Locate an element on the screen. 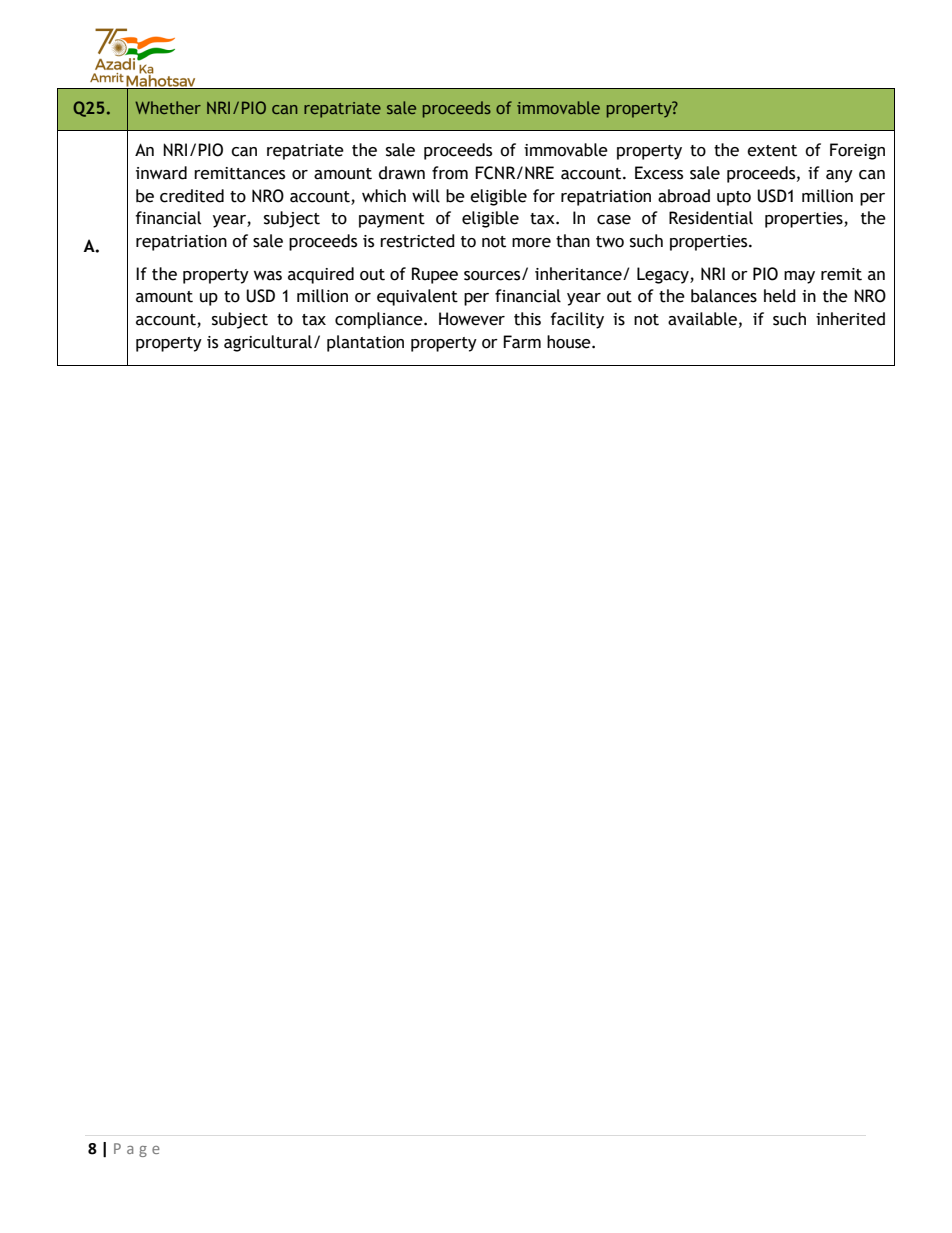 The width and height of the screenshot is (952, 1233). Foreign is located at coordinates (857, 151).
